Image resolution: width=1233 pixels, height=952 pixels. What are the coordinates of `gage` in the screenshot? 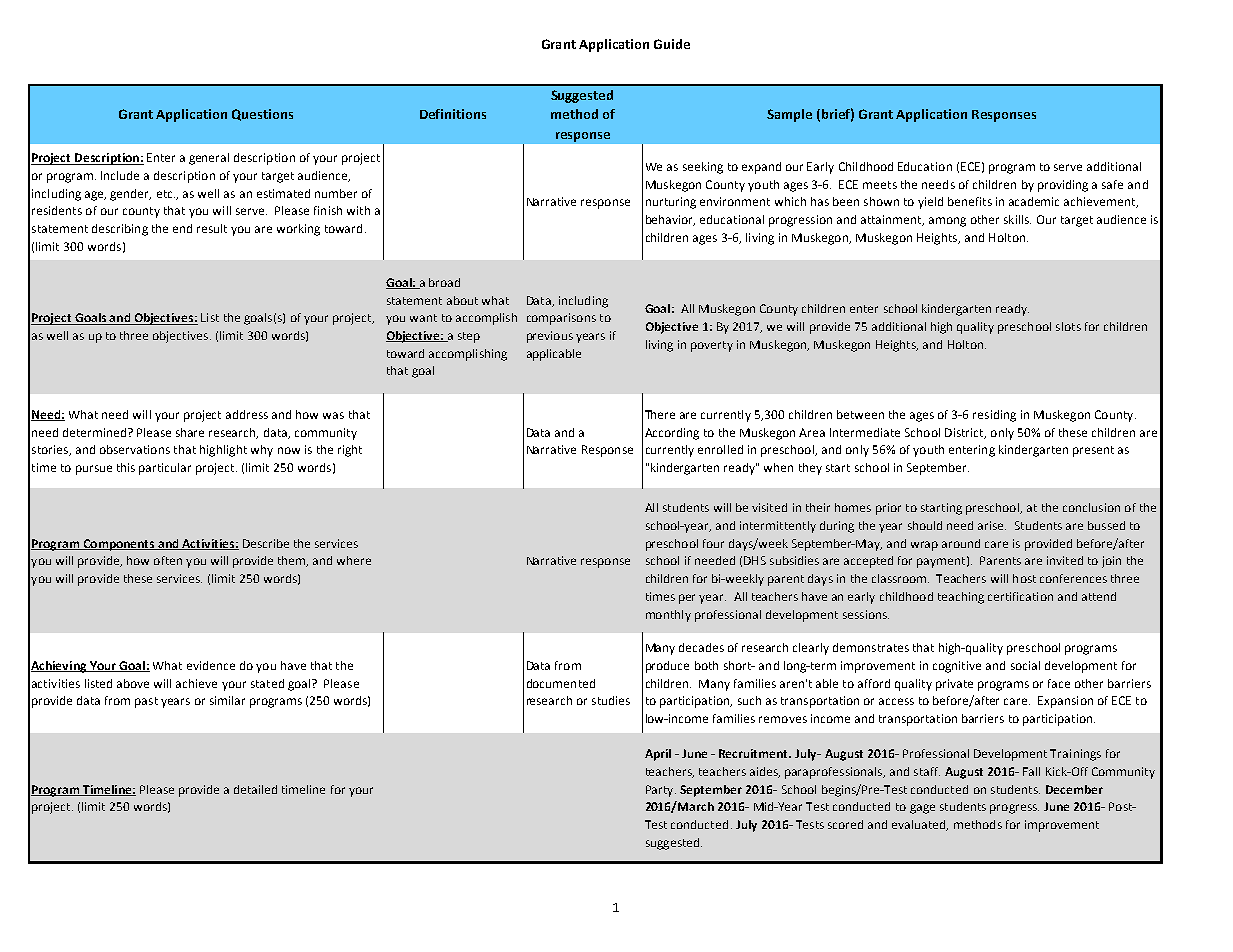 It's located at (922, 809).
